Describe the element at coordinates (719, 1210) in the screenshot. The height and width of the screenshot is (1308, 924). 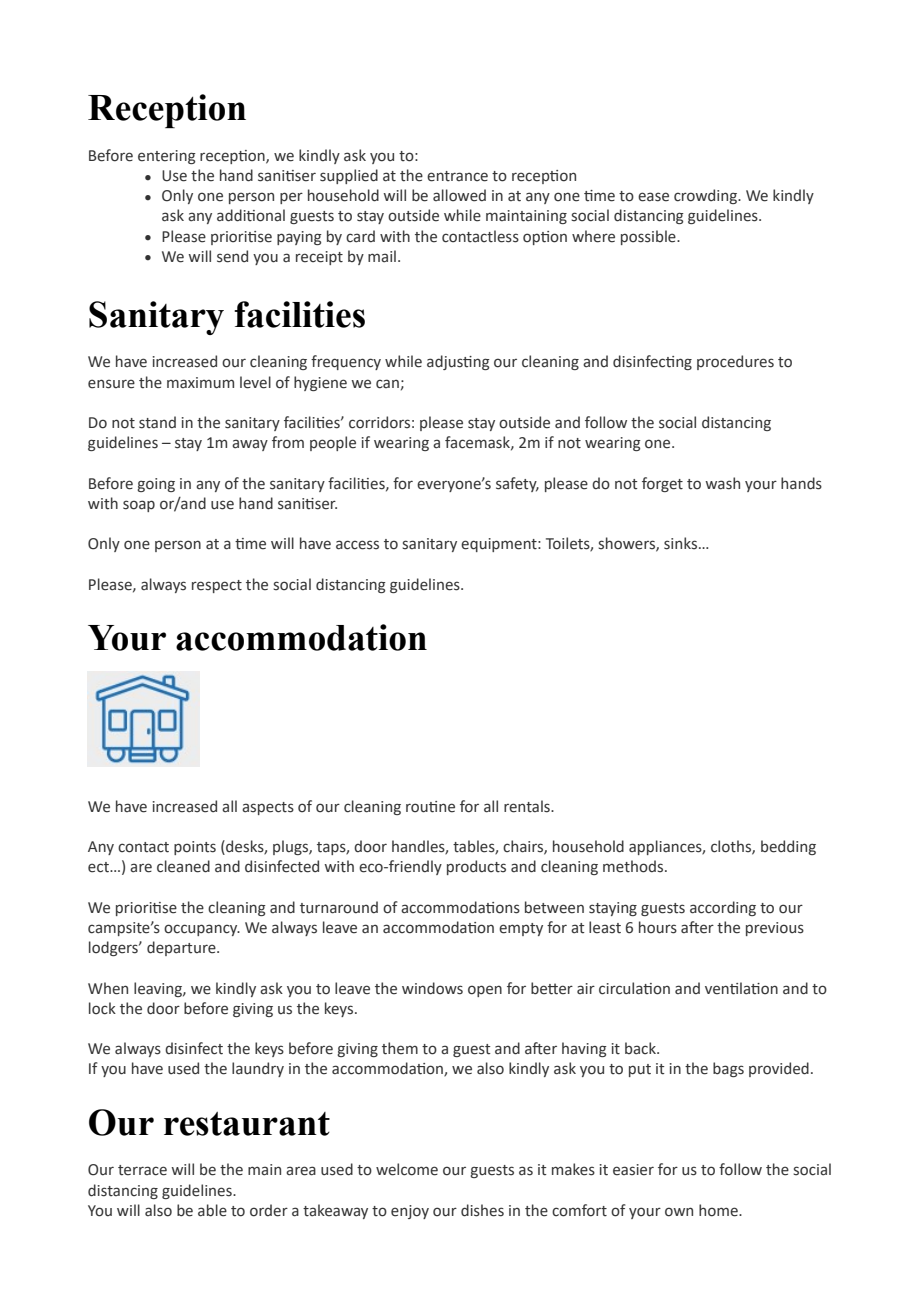
I see `home` at that location.
